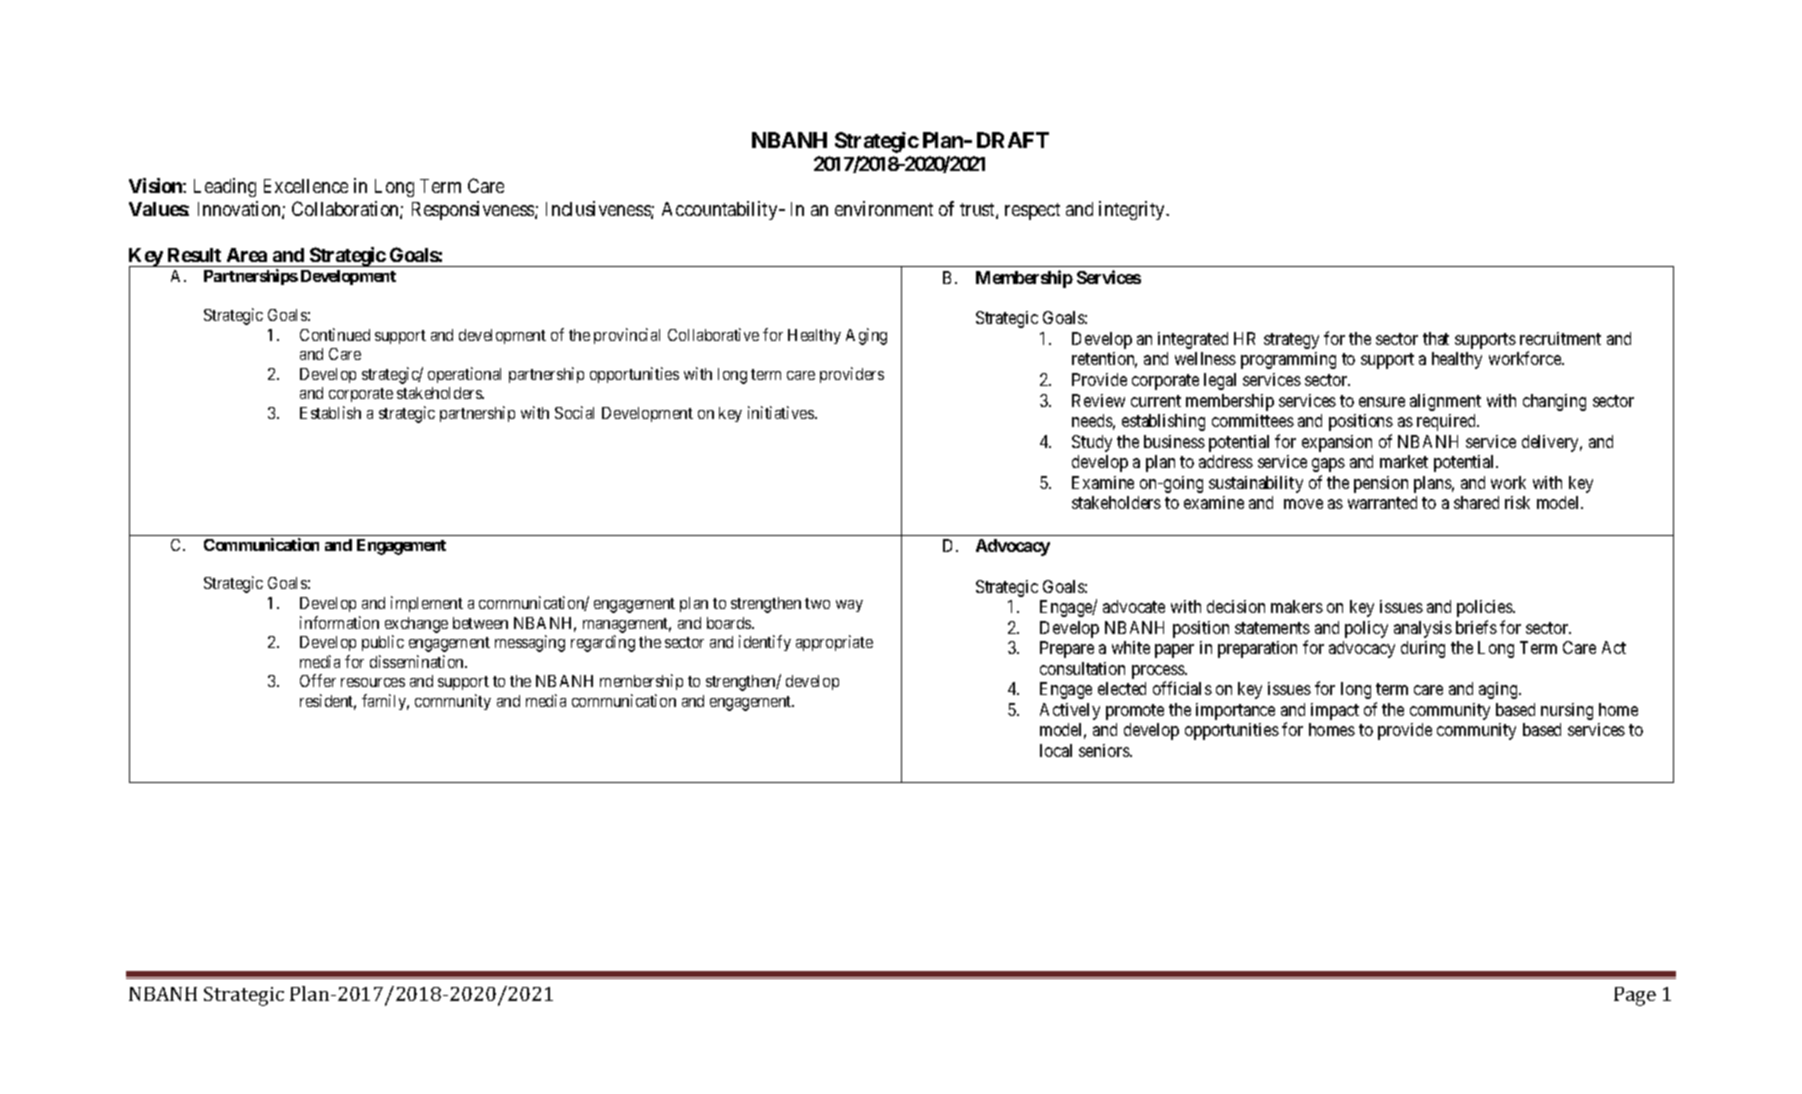 The width and height of the image is (1802, 1094). What do you see at coordinates (306, 186) in the image?
I see `Excellence` at bounding box center [306, 186].
